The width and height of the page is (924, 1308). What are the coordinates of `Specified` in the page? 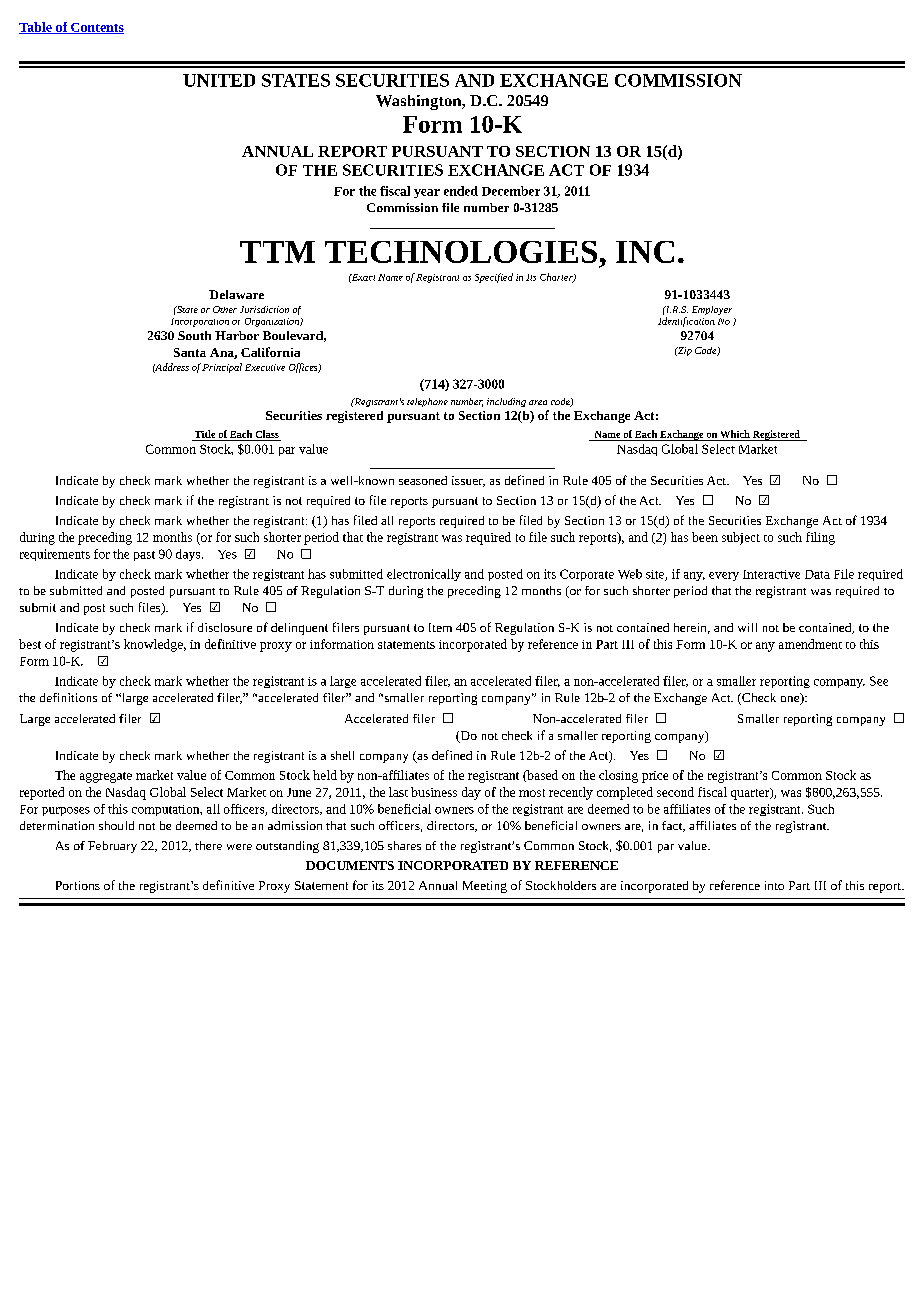 It's located at (494, 278).
